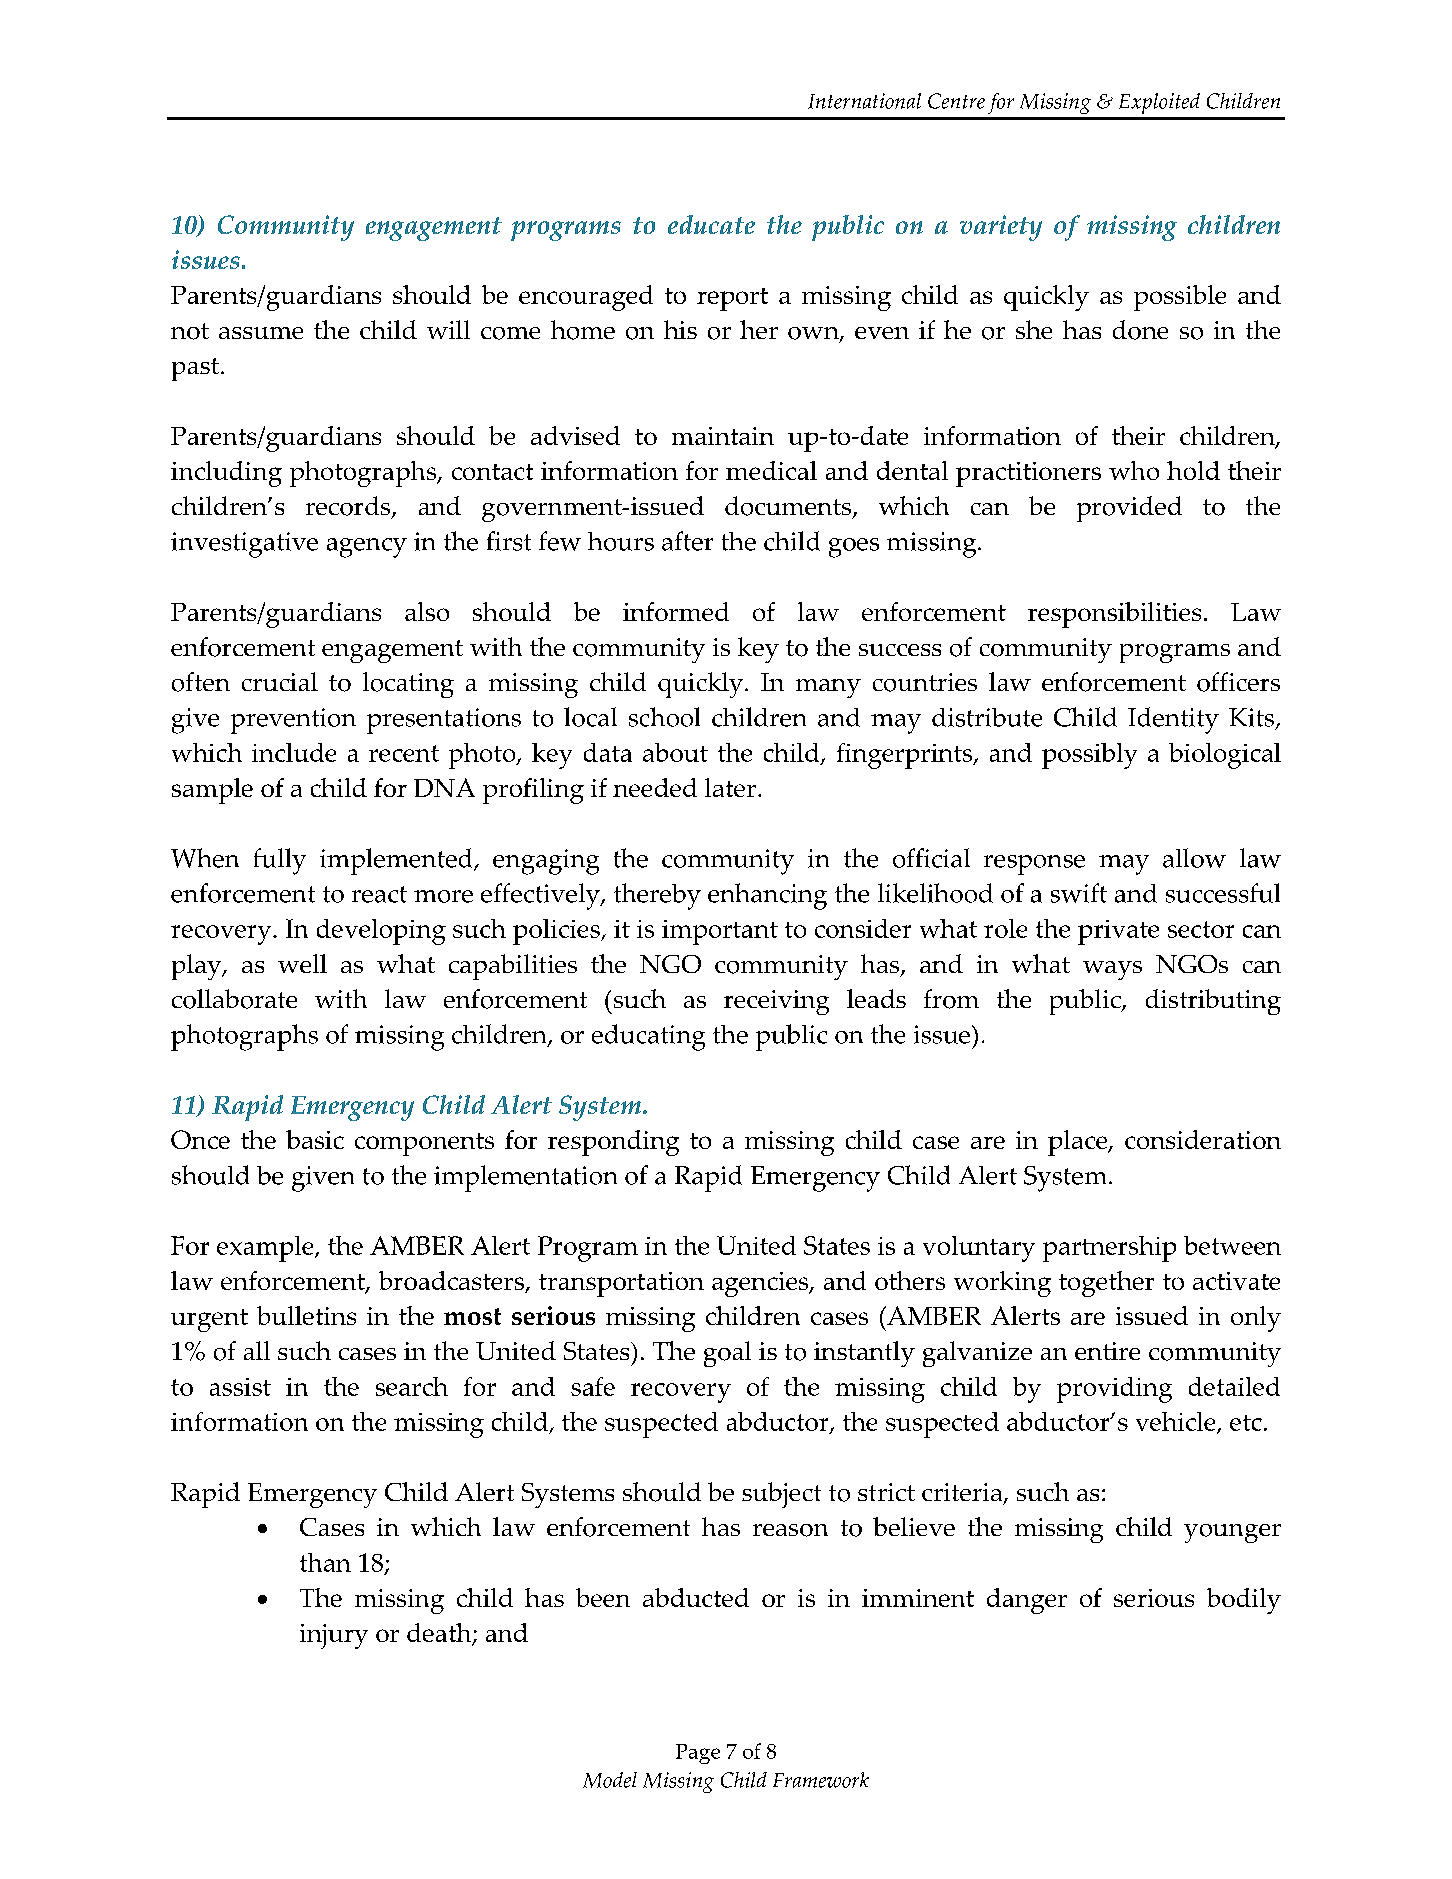 This screenshot has height=1879, width=1452. Describe the element at coordinates (698, 1754) in the screenshot. I see `Page` at that location.
